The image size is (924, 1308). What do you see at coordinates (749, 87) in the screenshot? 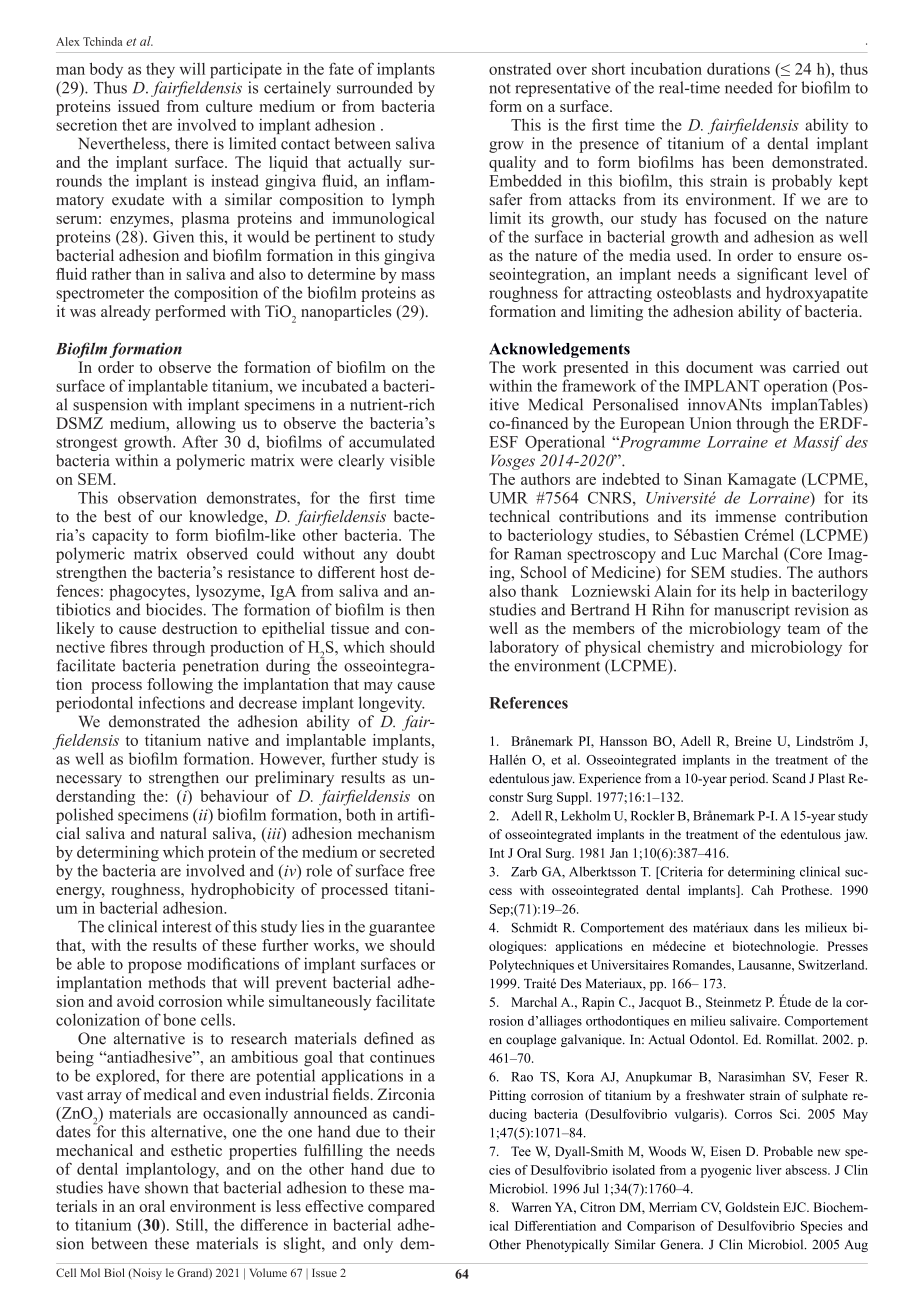
I see `needed` at bounding box center [749, 87].
